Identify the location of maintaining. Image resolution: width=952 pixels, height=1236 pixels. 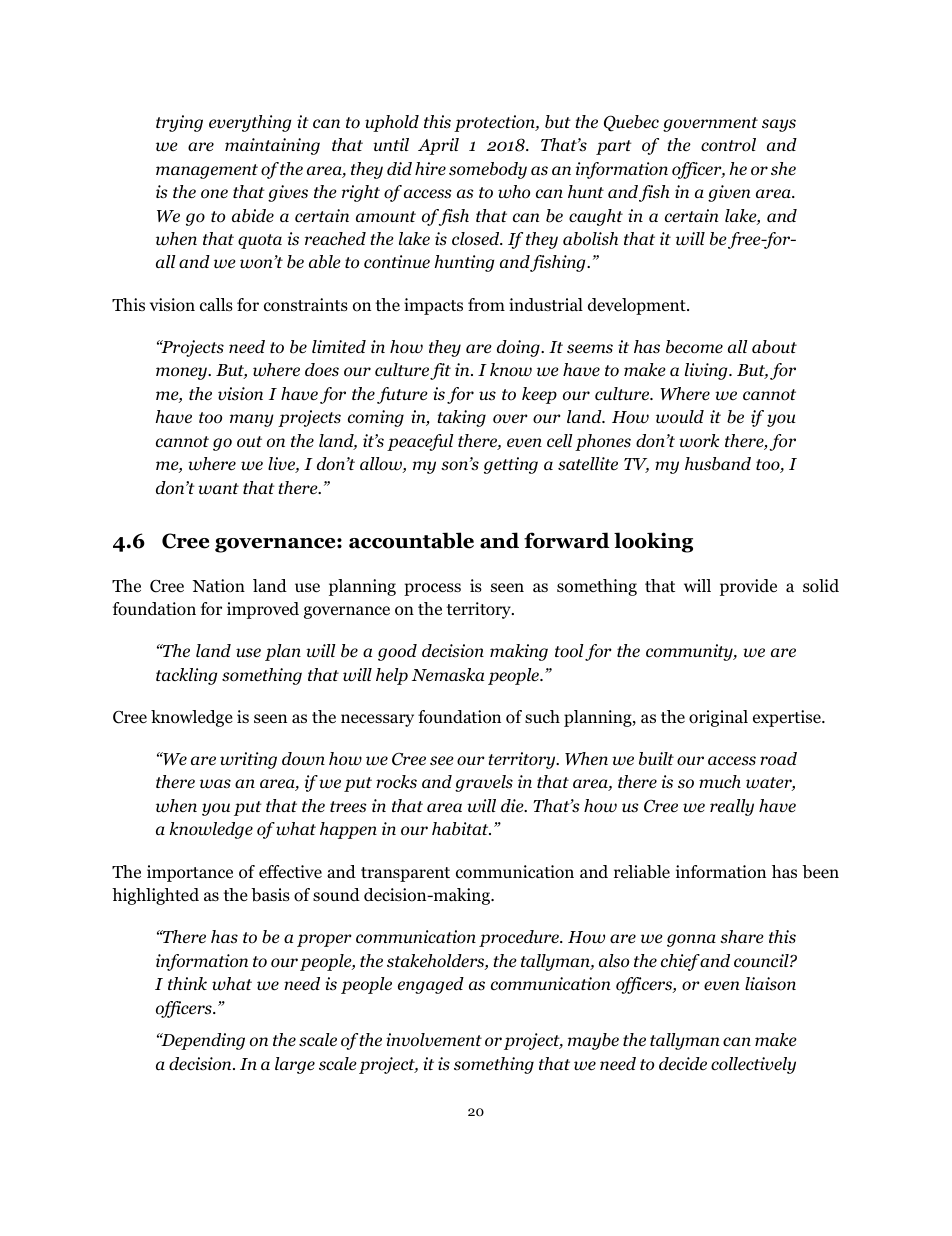
(272, 146).
